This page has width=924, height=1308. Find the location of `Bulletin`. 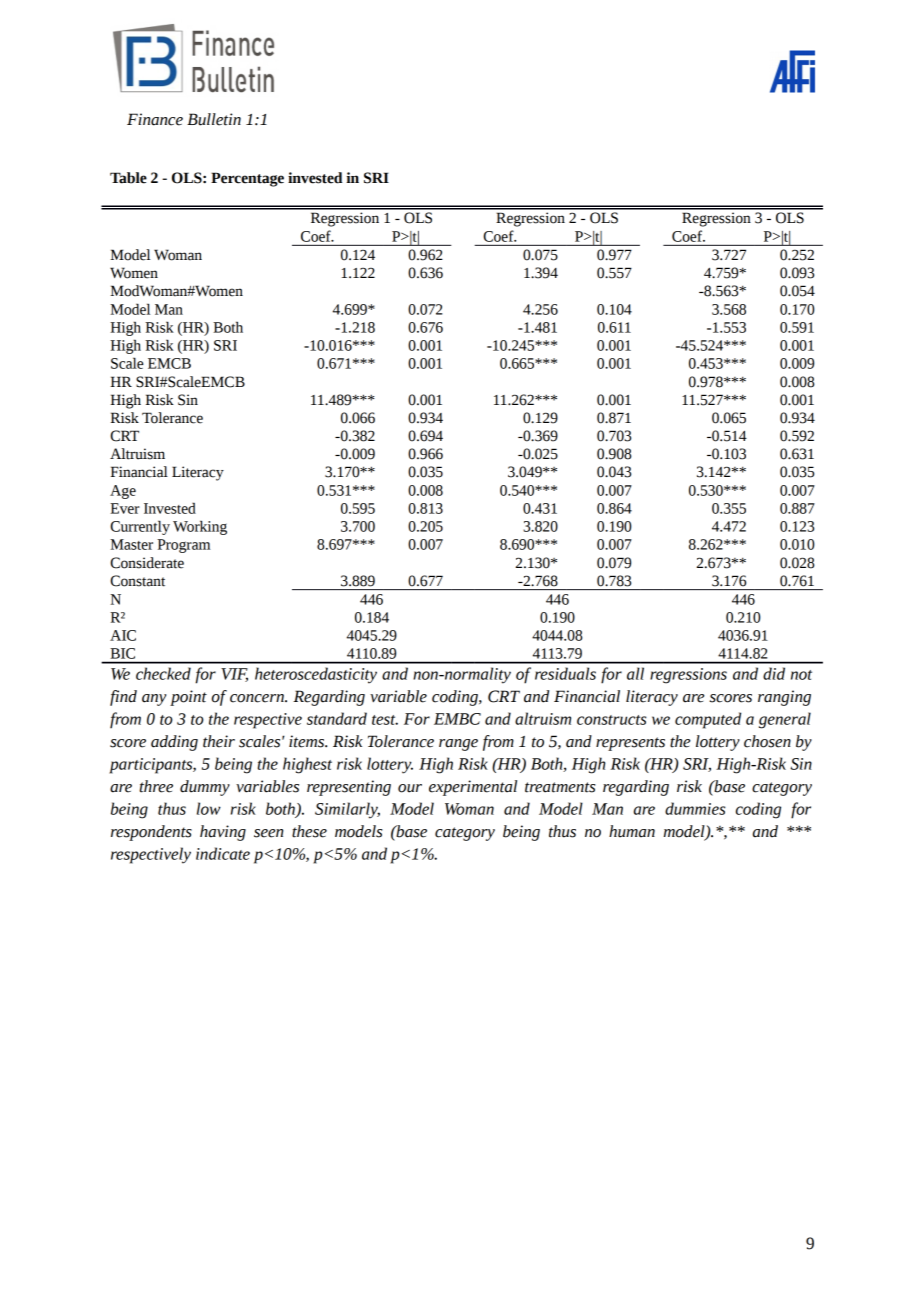

Bulletin is located at coordinates (214, 119).
